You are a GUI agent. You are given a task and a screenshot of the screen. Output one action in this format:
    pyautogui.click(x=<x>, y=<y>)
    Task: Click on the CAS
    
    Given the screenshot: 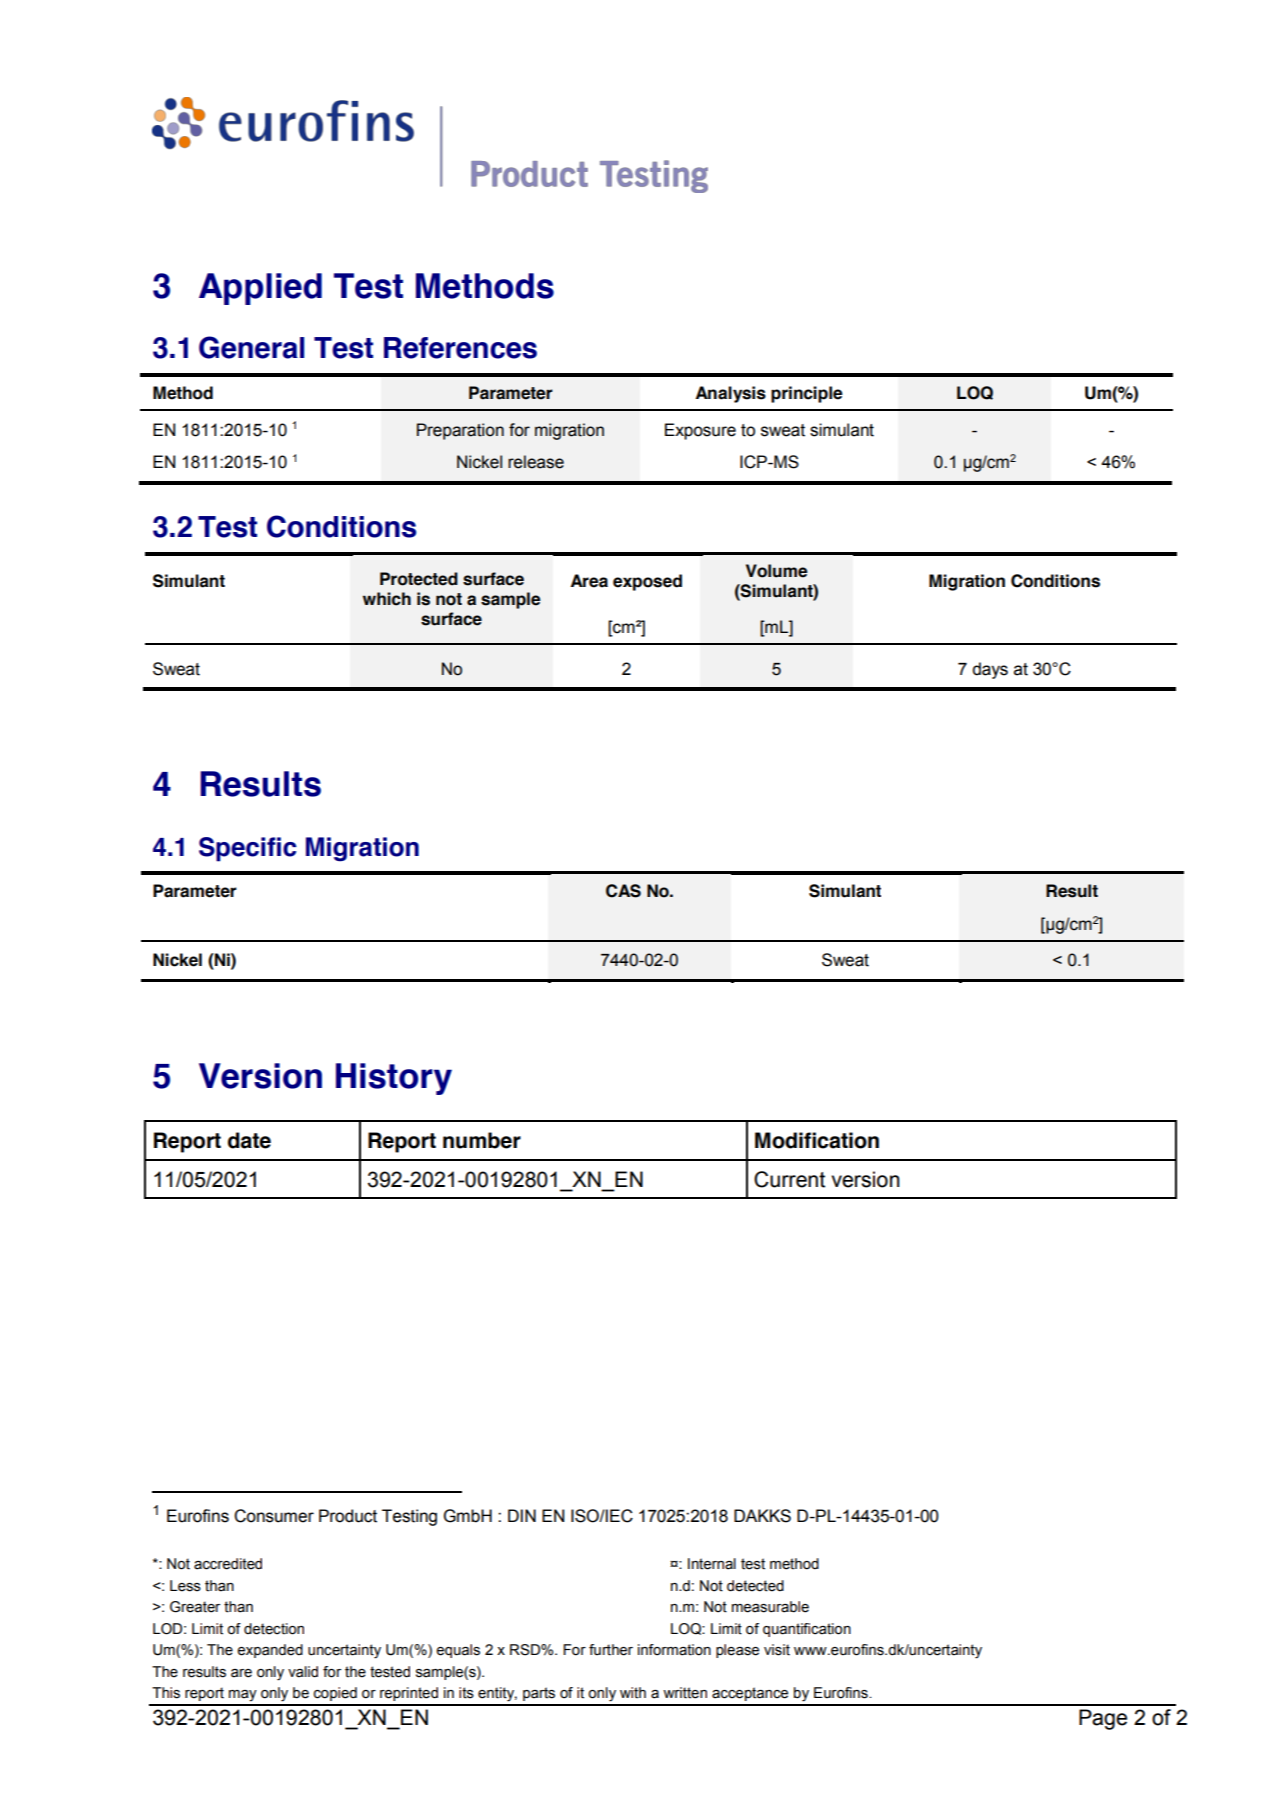 What is the action you would take?
    pyautogui.click(x=623, y=891)
